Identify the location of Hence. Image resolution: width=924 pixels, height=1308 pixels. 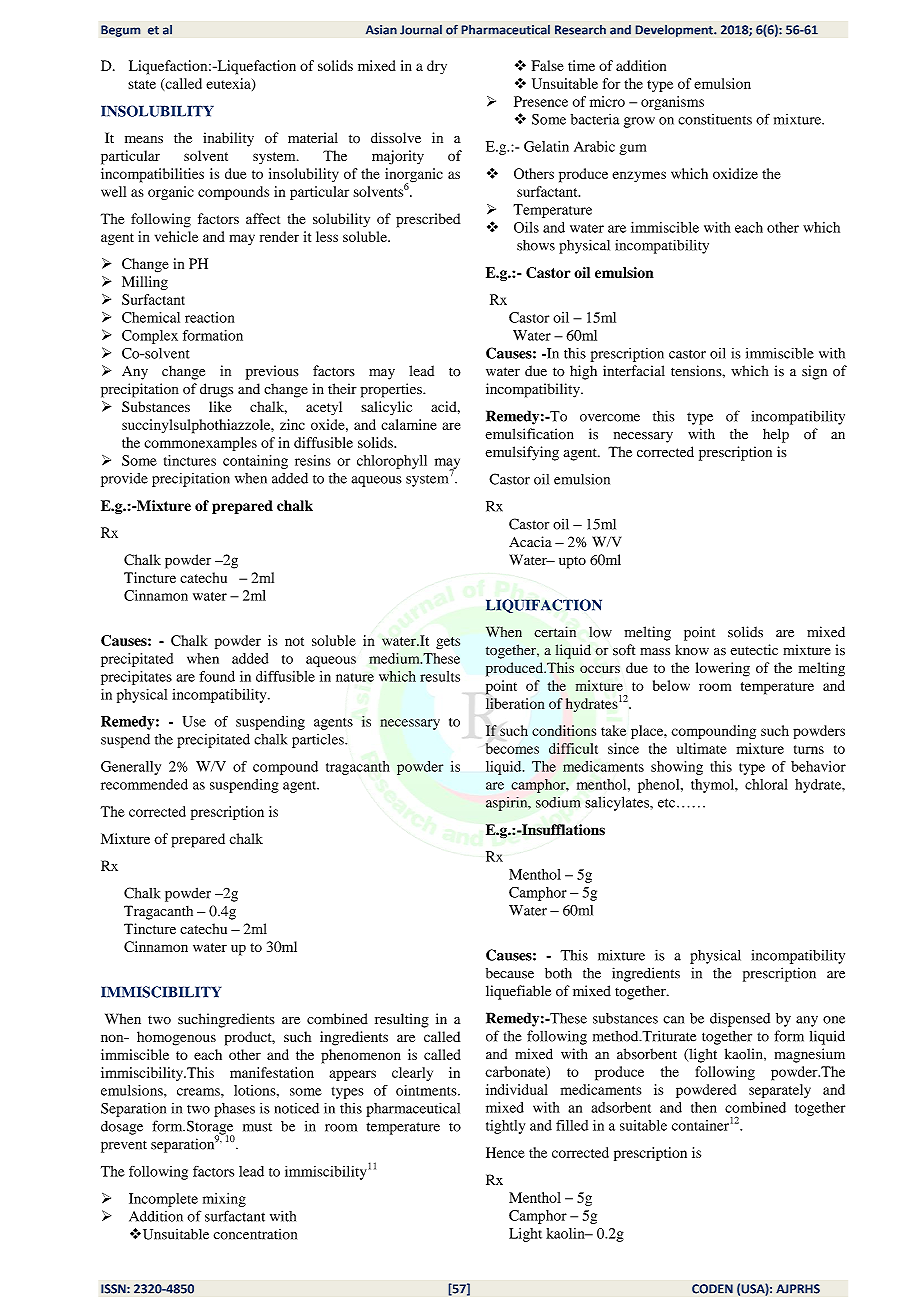
(505, 1152).
